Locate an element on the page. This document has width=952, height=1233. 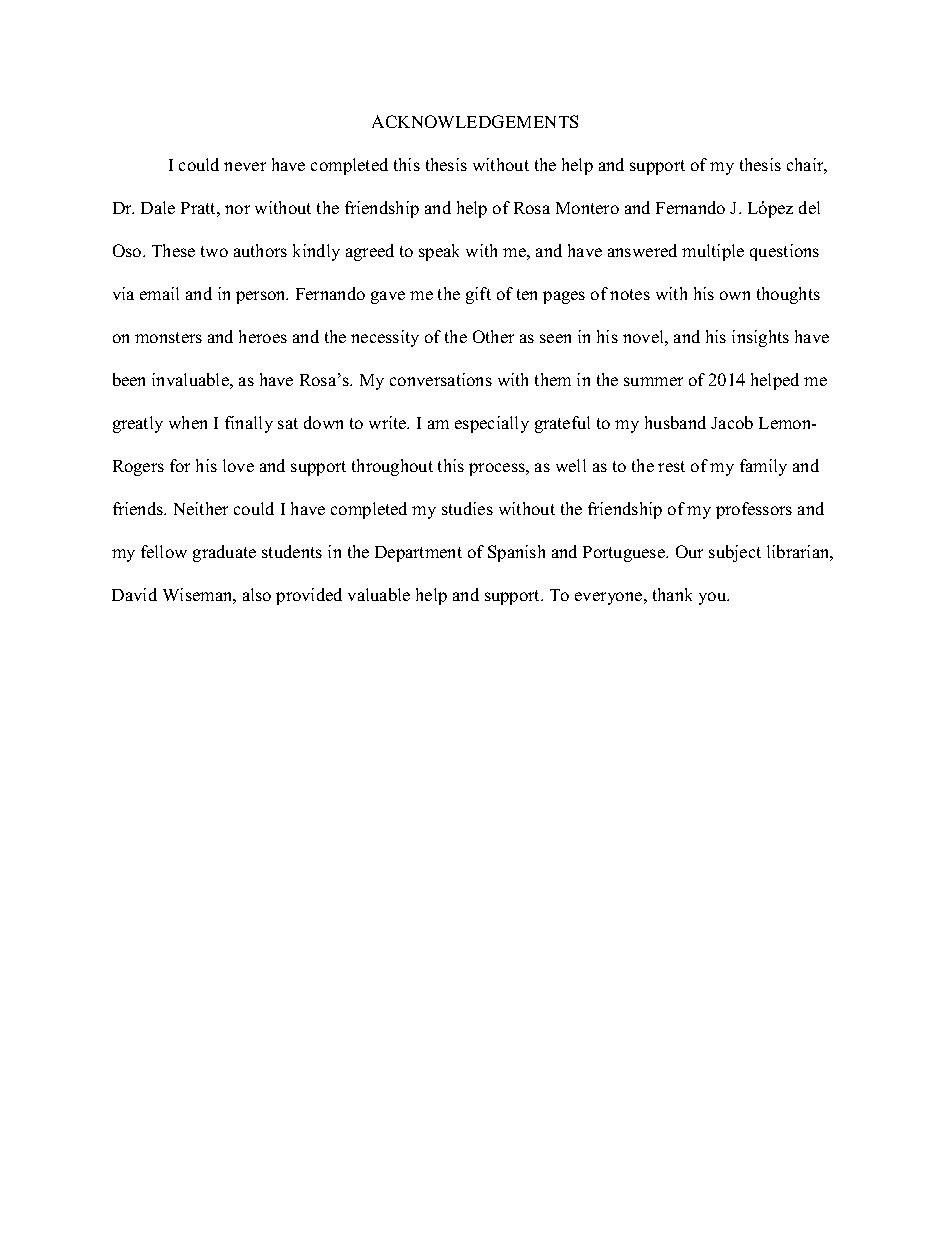
speak is located at coordinates (439, 252).
